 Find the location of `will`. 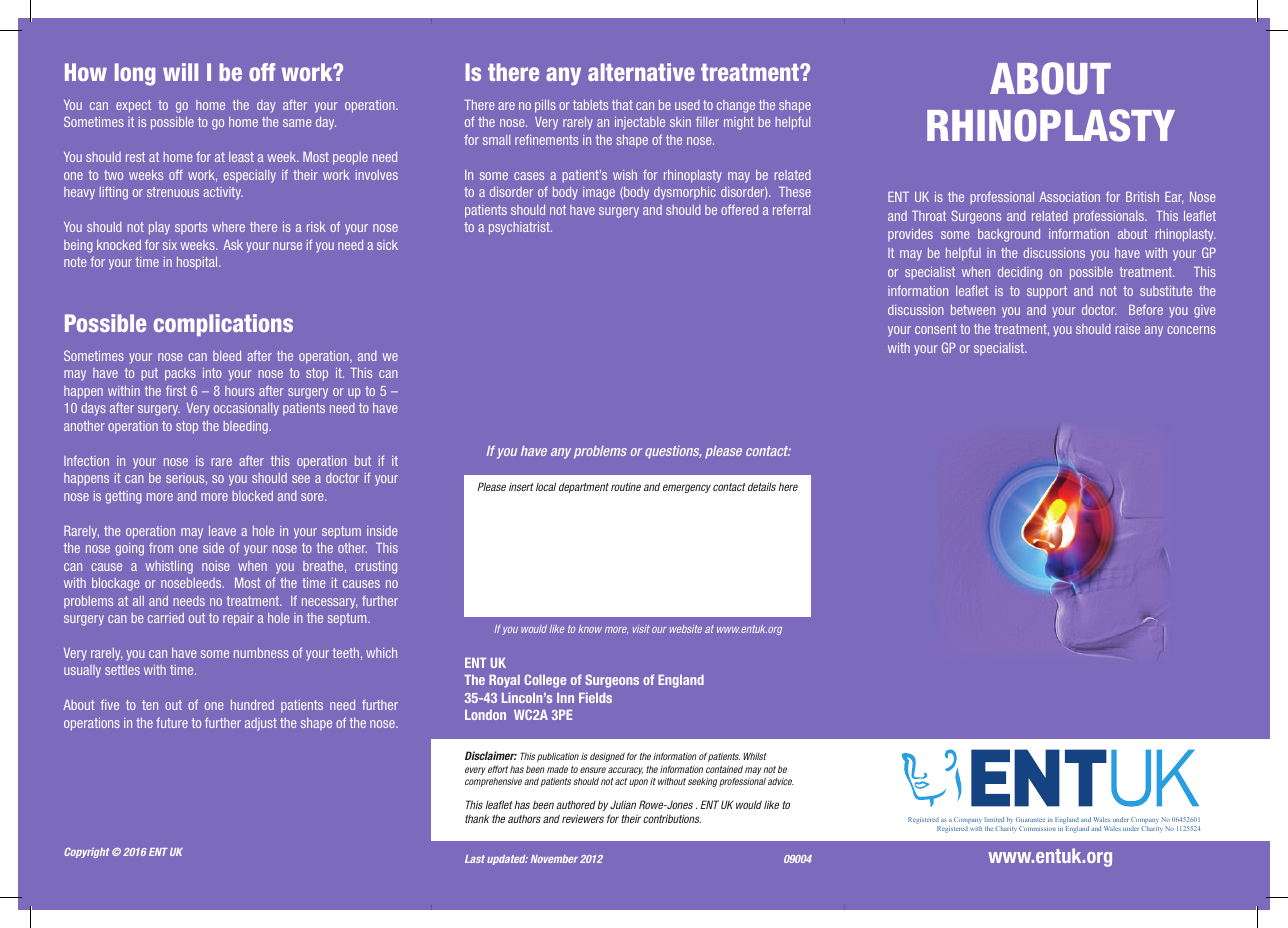

will is located at coordinates (180, 72).
